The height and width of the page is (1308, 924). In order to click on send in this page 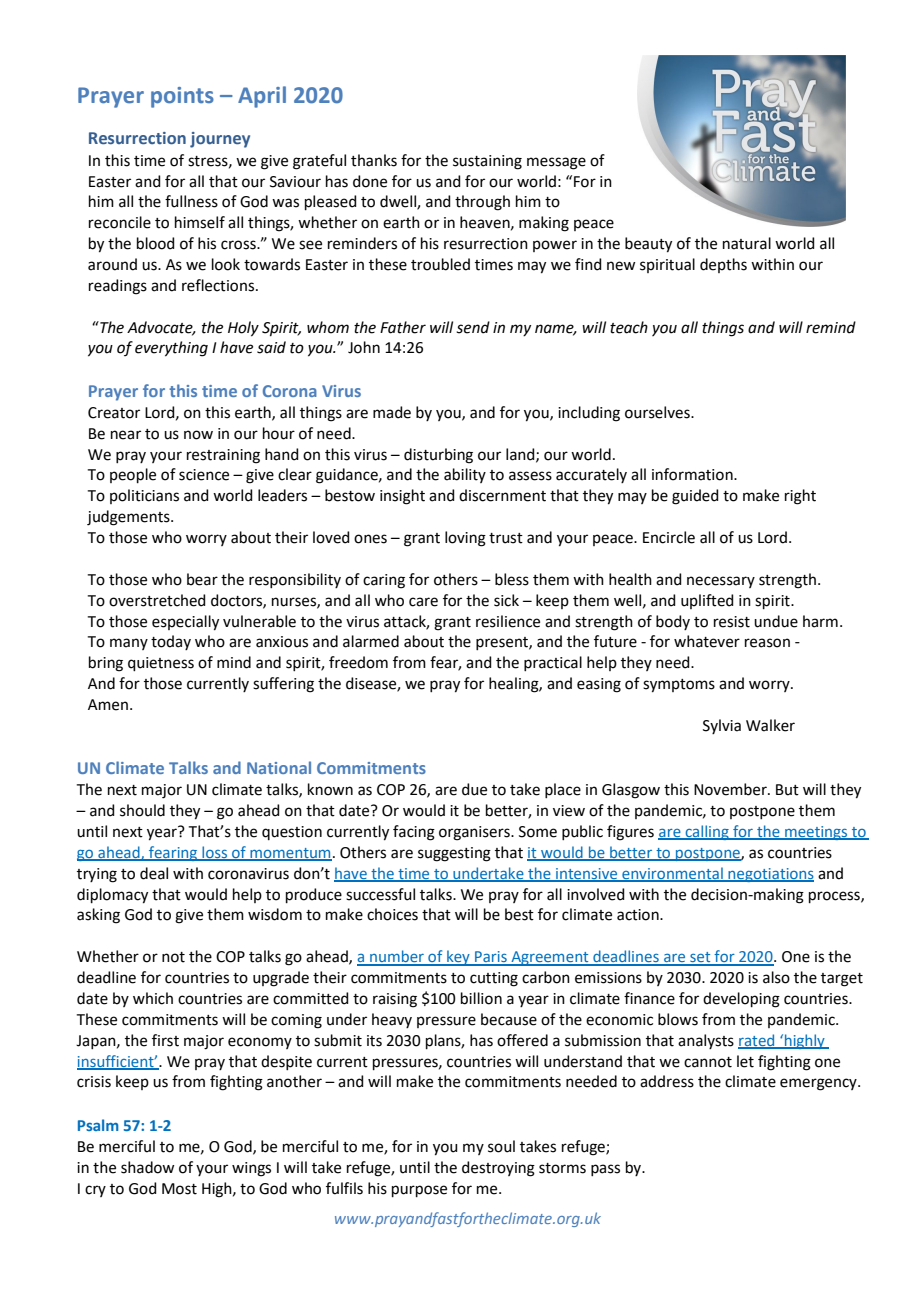, I will do `click(473, 327)`.
